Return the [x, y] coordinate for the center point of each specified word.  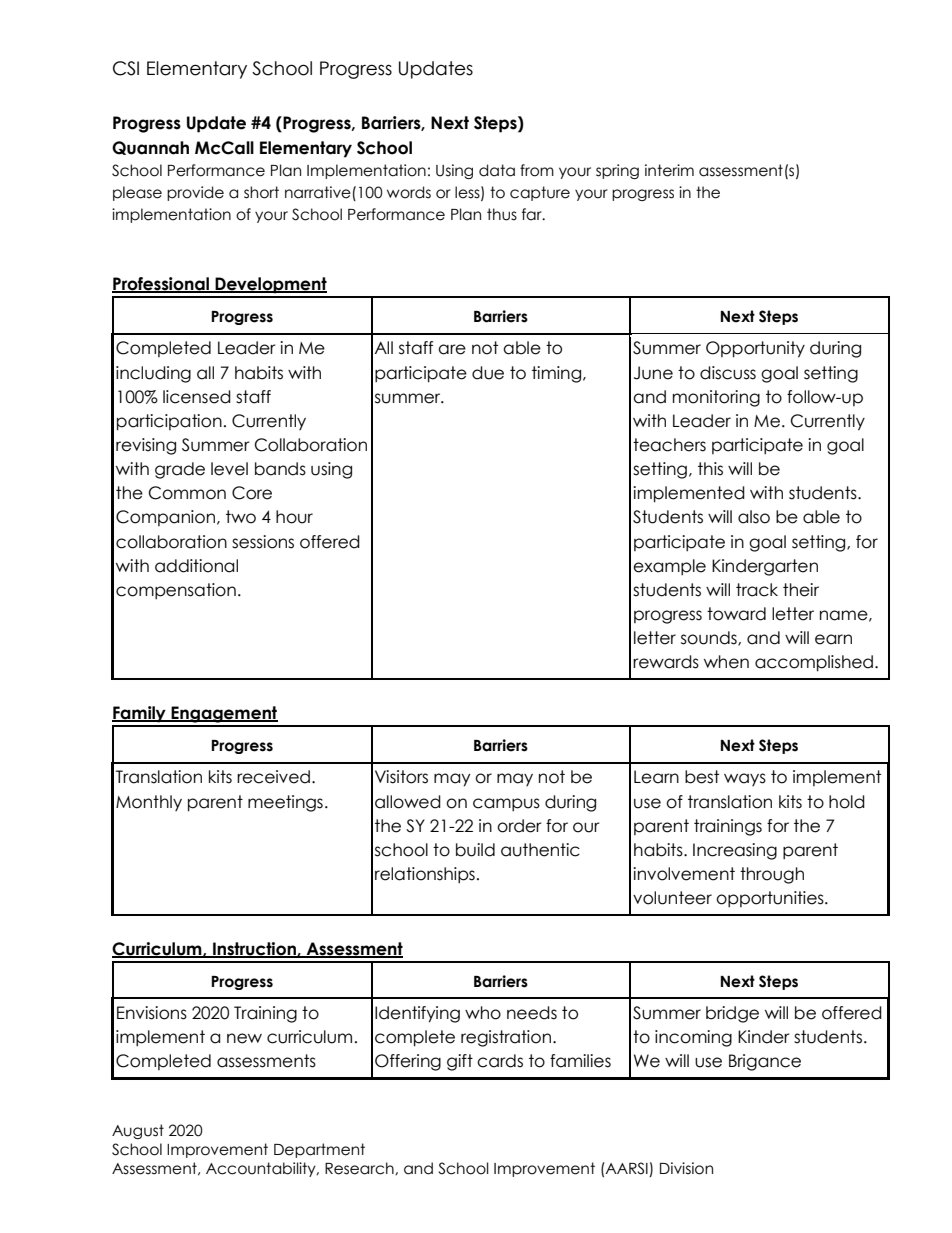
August [138, 1131]
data [497, 170]
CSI [126, 68]
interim [669, 170]
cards [500, 1061]
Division [686, 1168]
